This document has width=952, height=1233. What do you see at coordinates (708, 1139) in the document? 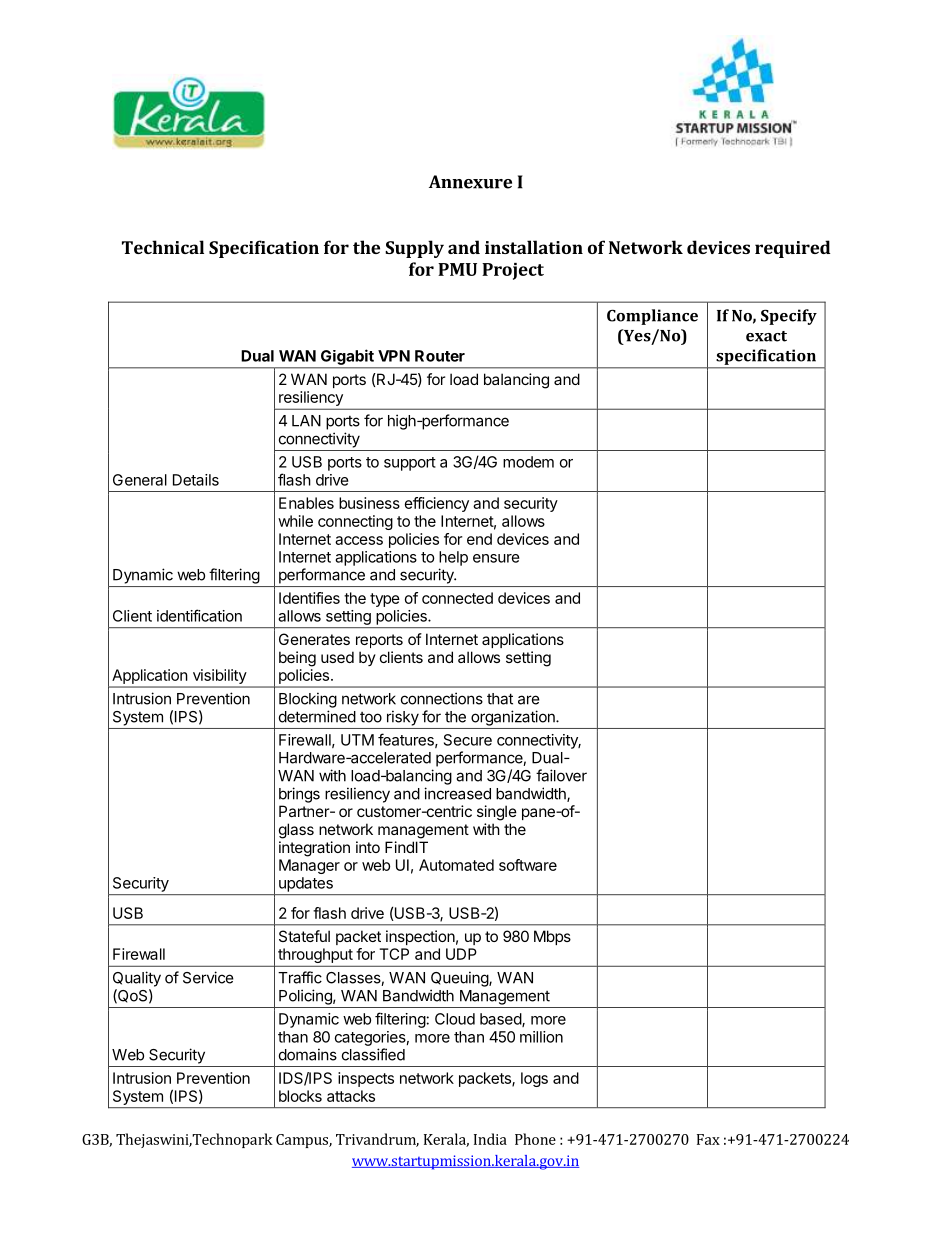
I see `Fax` at bounding box center [708, 1139].
